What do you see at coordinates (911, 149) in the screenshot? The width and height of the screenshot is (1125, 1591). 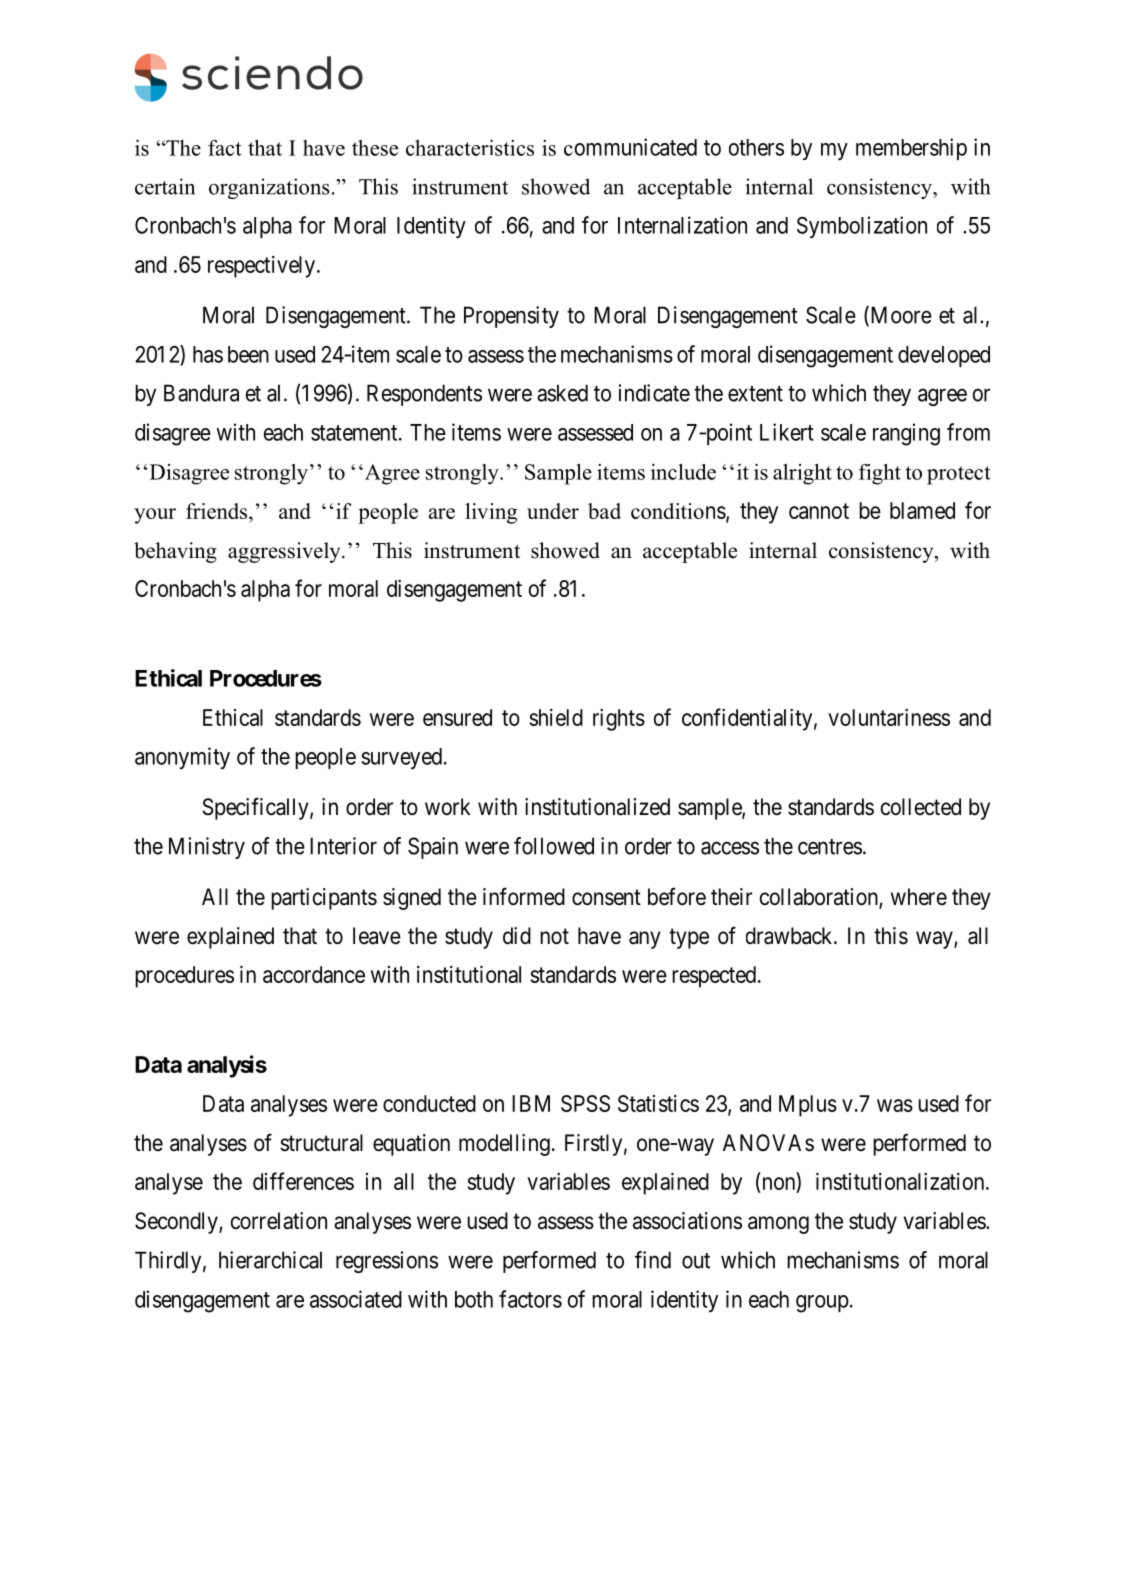 I see `membership` at bounding box center [911, 149].
